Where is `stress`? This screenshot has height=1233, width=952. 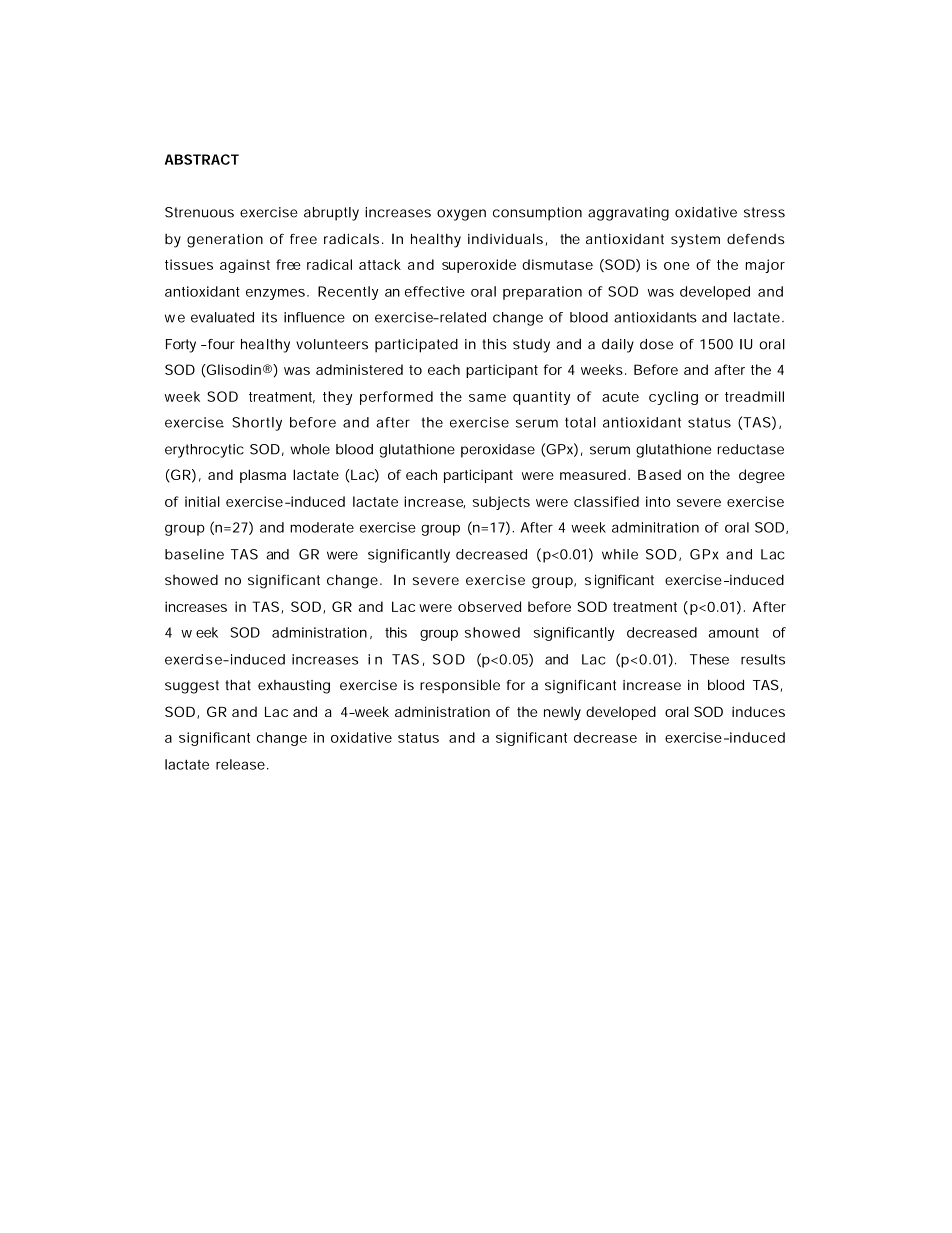 stress is located at coordinates (764, 212).
